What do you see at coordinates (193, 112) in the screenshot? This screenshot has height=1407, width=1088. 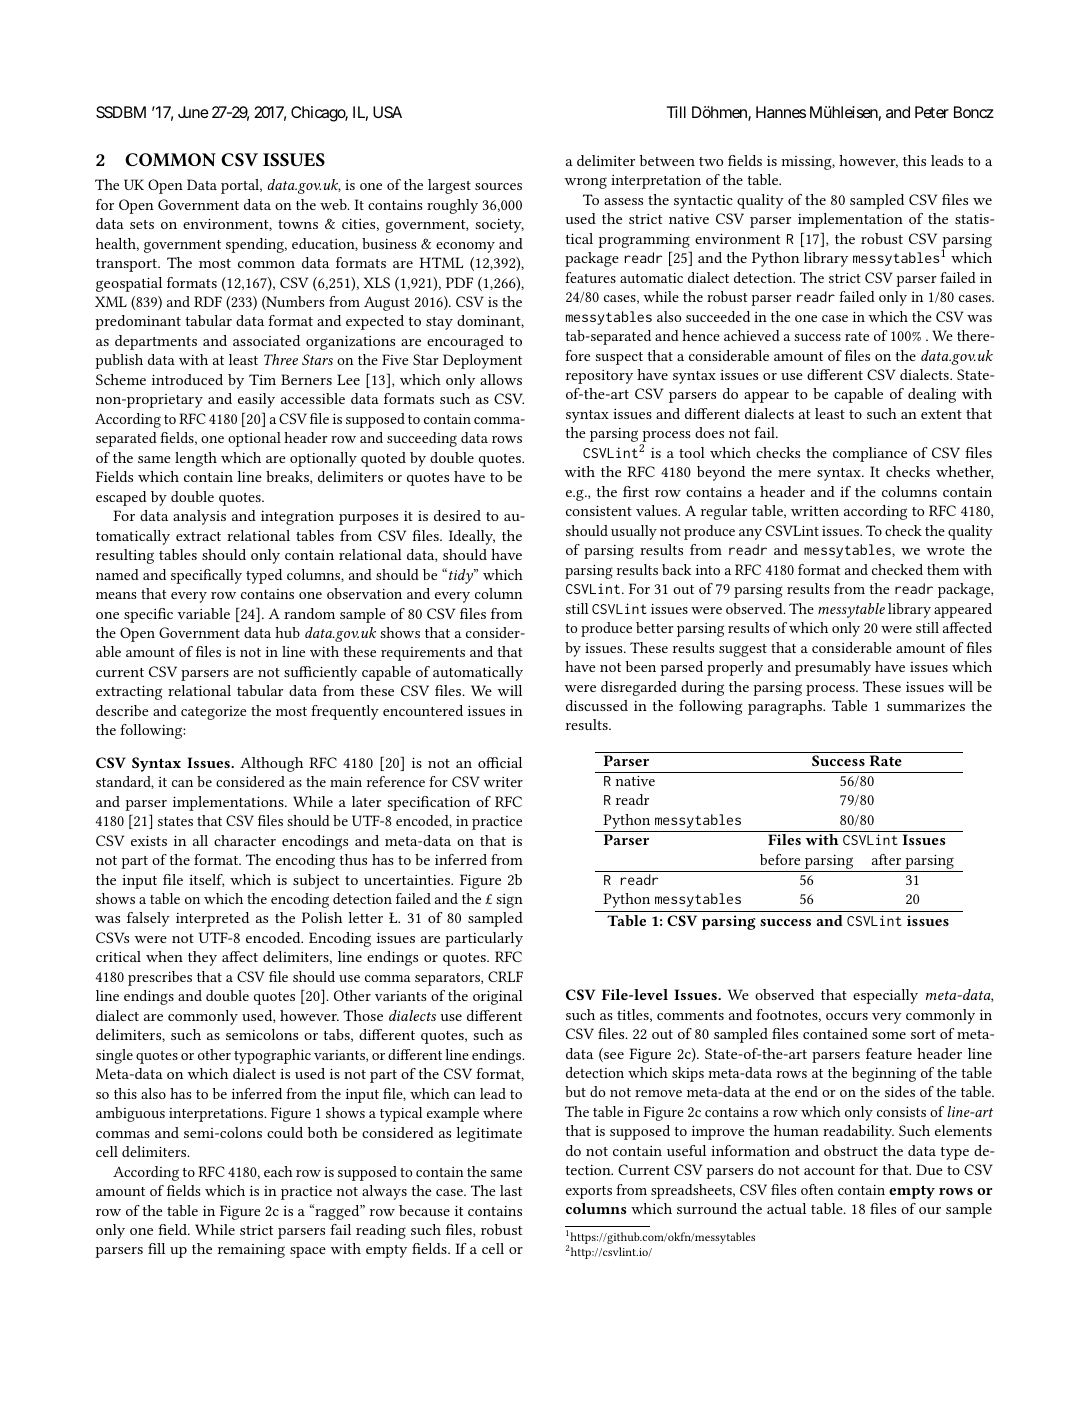 I see `June` at bounding box center [193, 112].
